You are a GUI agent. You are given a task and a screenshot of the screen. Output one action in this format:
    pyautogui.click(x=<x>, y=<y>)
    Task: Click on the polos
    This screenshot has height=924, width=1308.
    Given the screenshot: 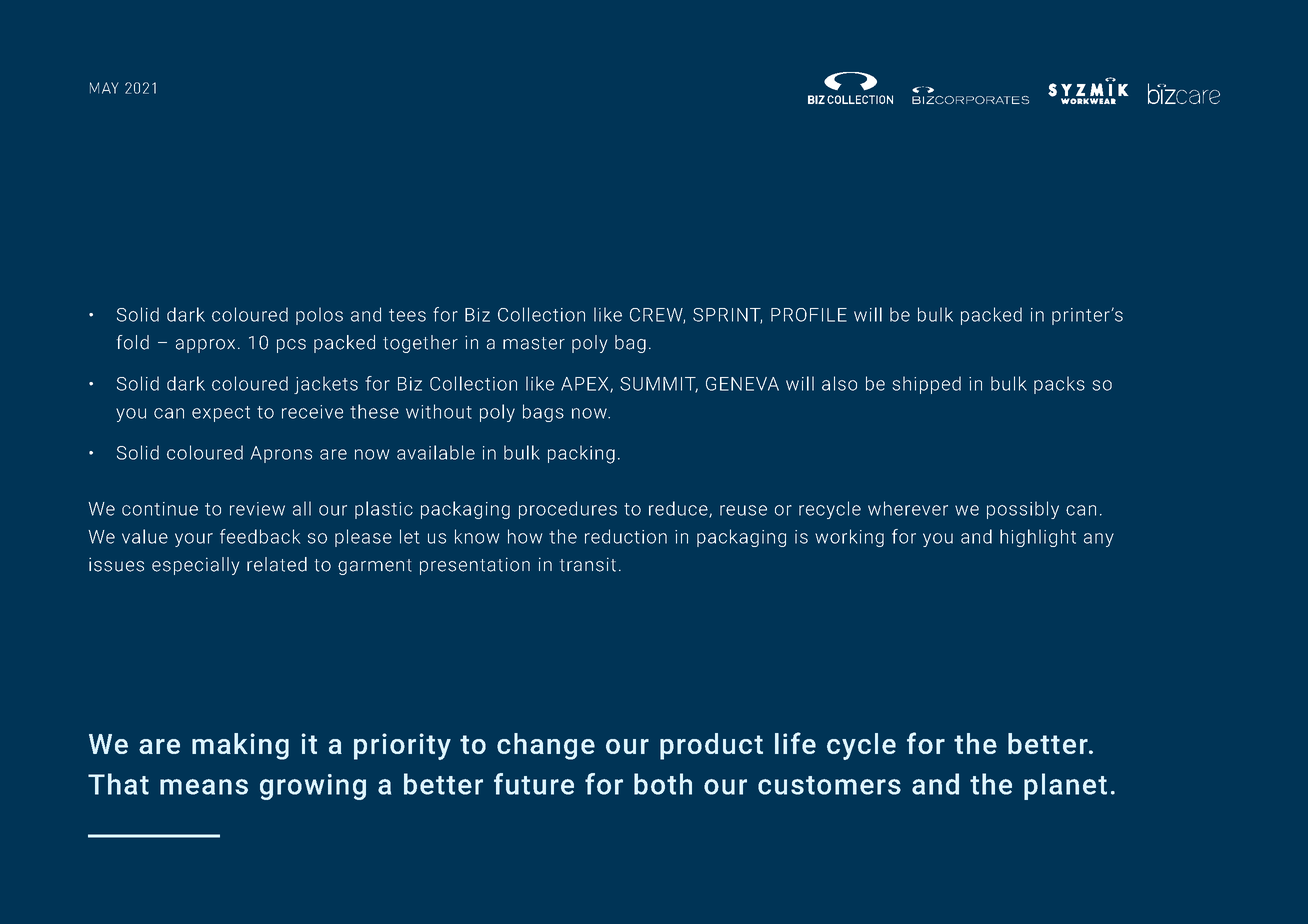 What is the action you would take?
    pyautogui.click(x=319, y=316)
